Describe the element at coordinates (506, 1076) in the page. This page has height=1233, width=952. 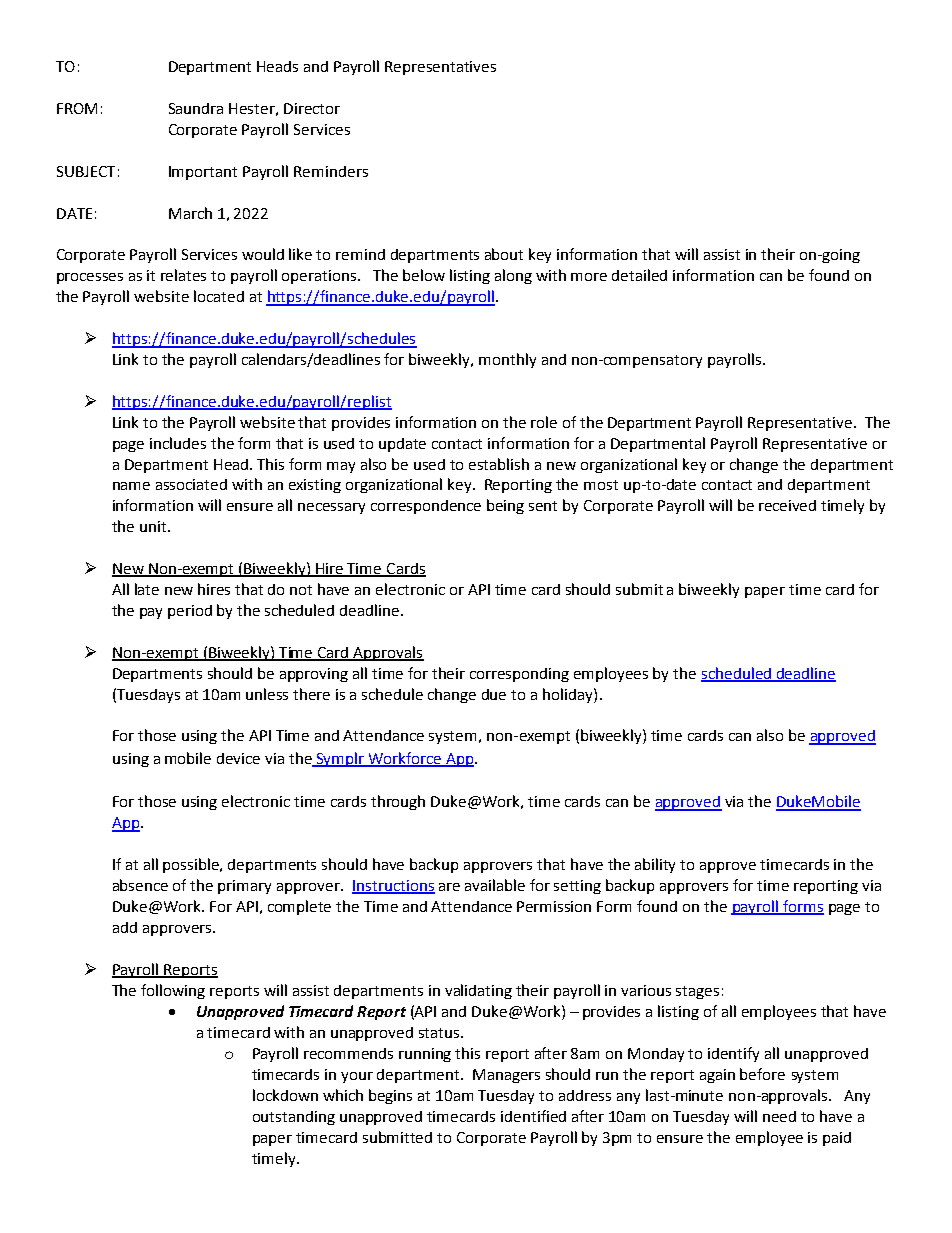
I see `Managers` at that location.
